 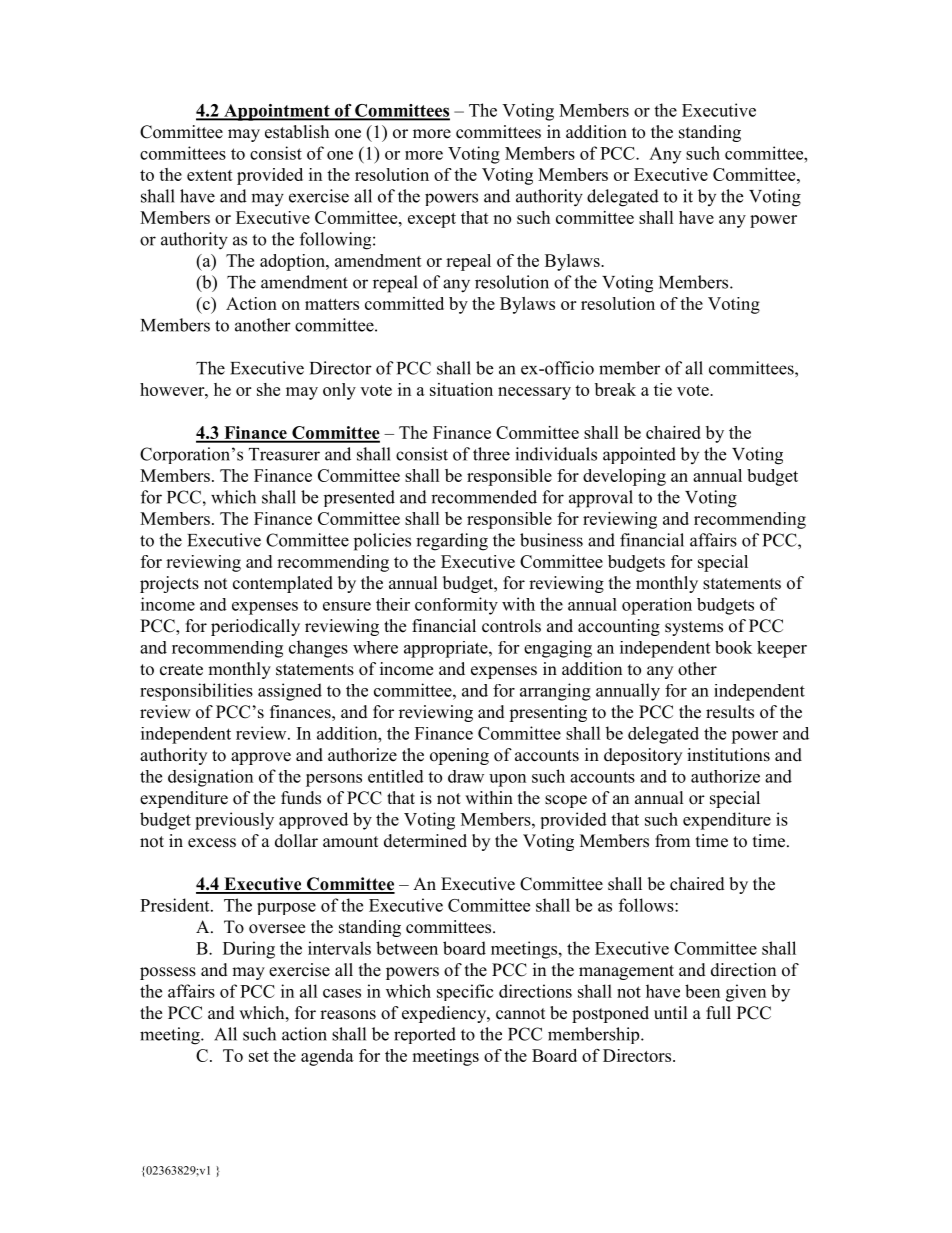 I want to click on responsibilities, so click(x=196, y=692).
